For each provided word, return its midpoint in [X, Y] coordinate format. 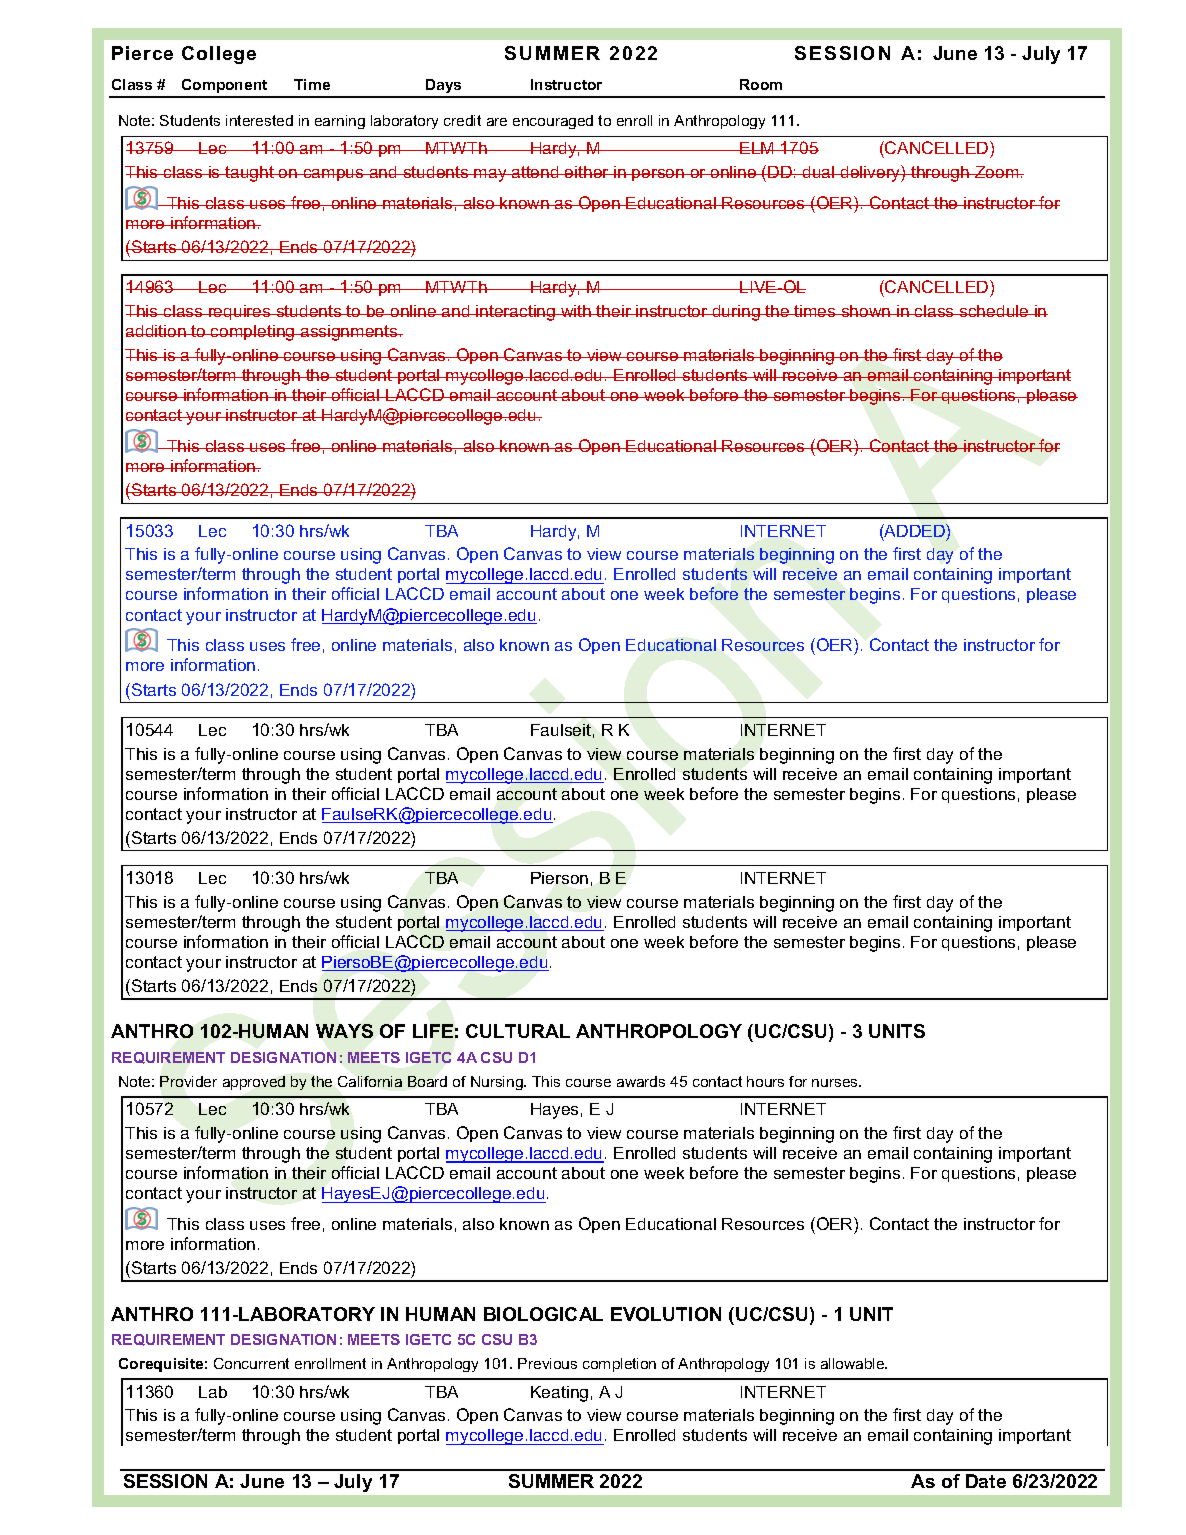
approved [254, 1083]
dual [819, 172]
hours [765, 1081]
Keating [559, 1394]
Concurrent [251, 1363]
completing [253, 333]
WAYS [344, 1031]
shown [866, 311]
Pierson [559, 878]
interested [259, 120]
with [576, 311]
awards [641, 1081]
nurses [836, 1083]
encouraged [553, 122]
